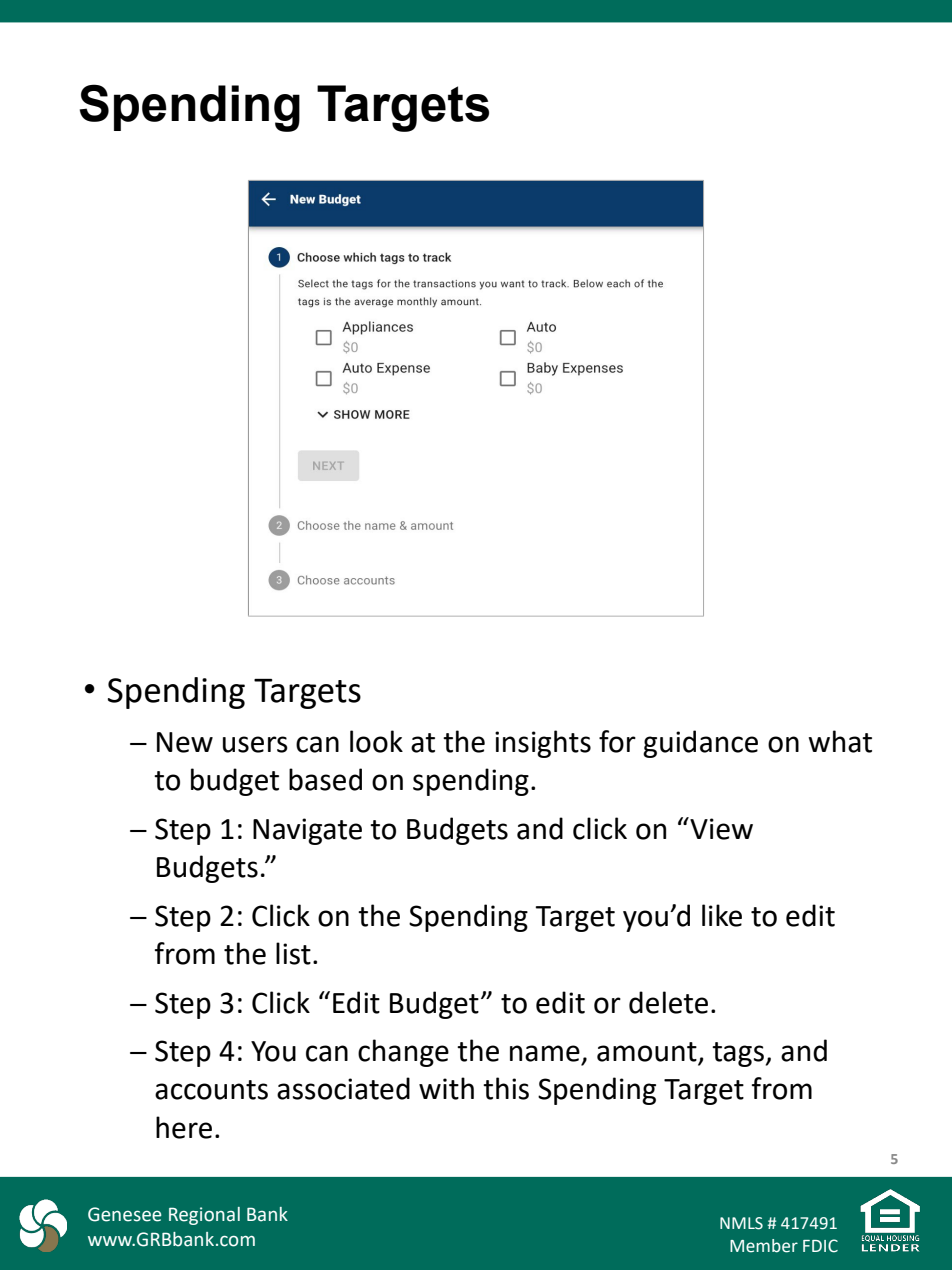 This page has width=952, height=1270. I want to click on accounts, so click(211, 1090).
